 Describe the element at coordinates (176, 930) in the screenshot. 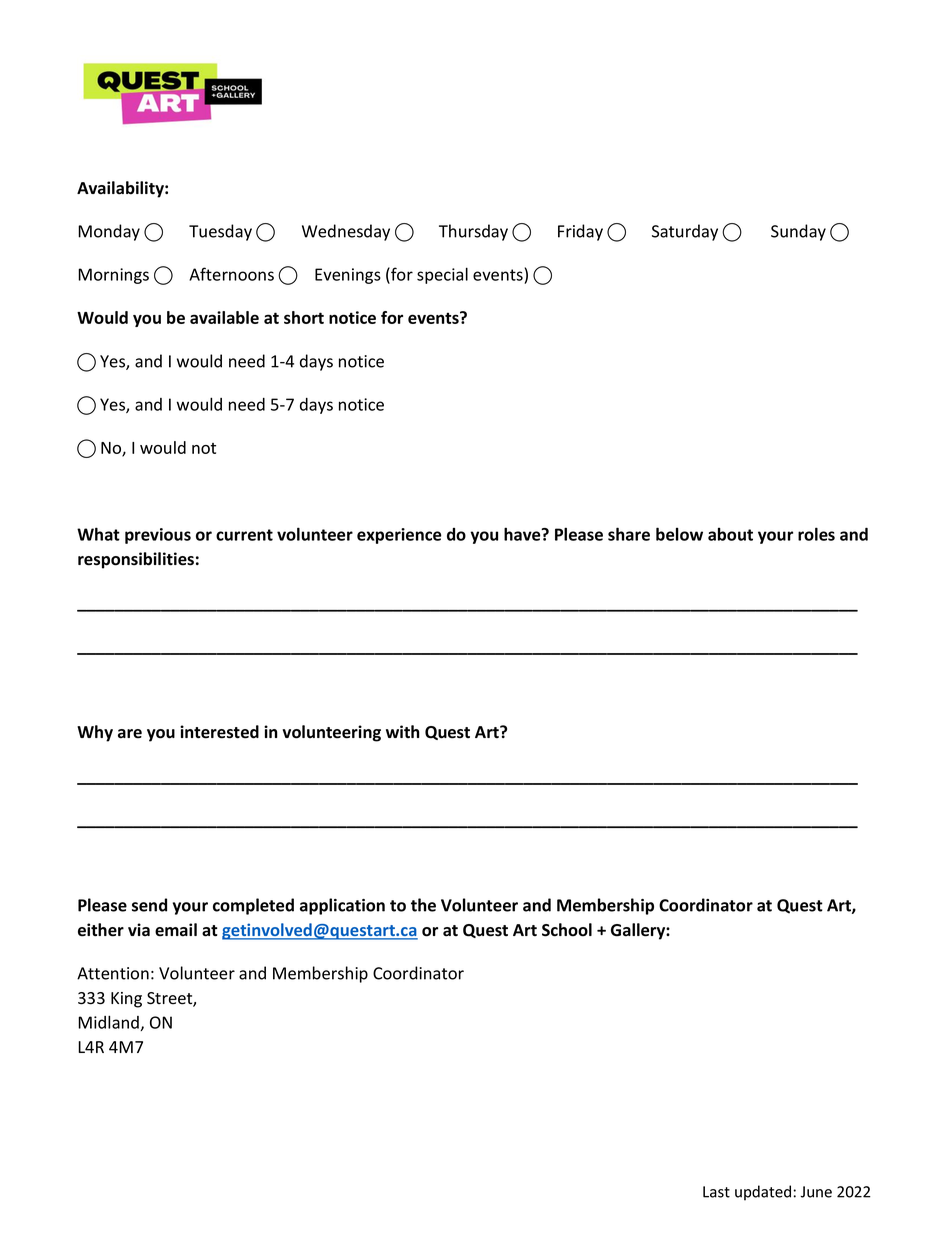

I see `email` at that location.
